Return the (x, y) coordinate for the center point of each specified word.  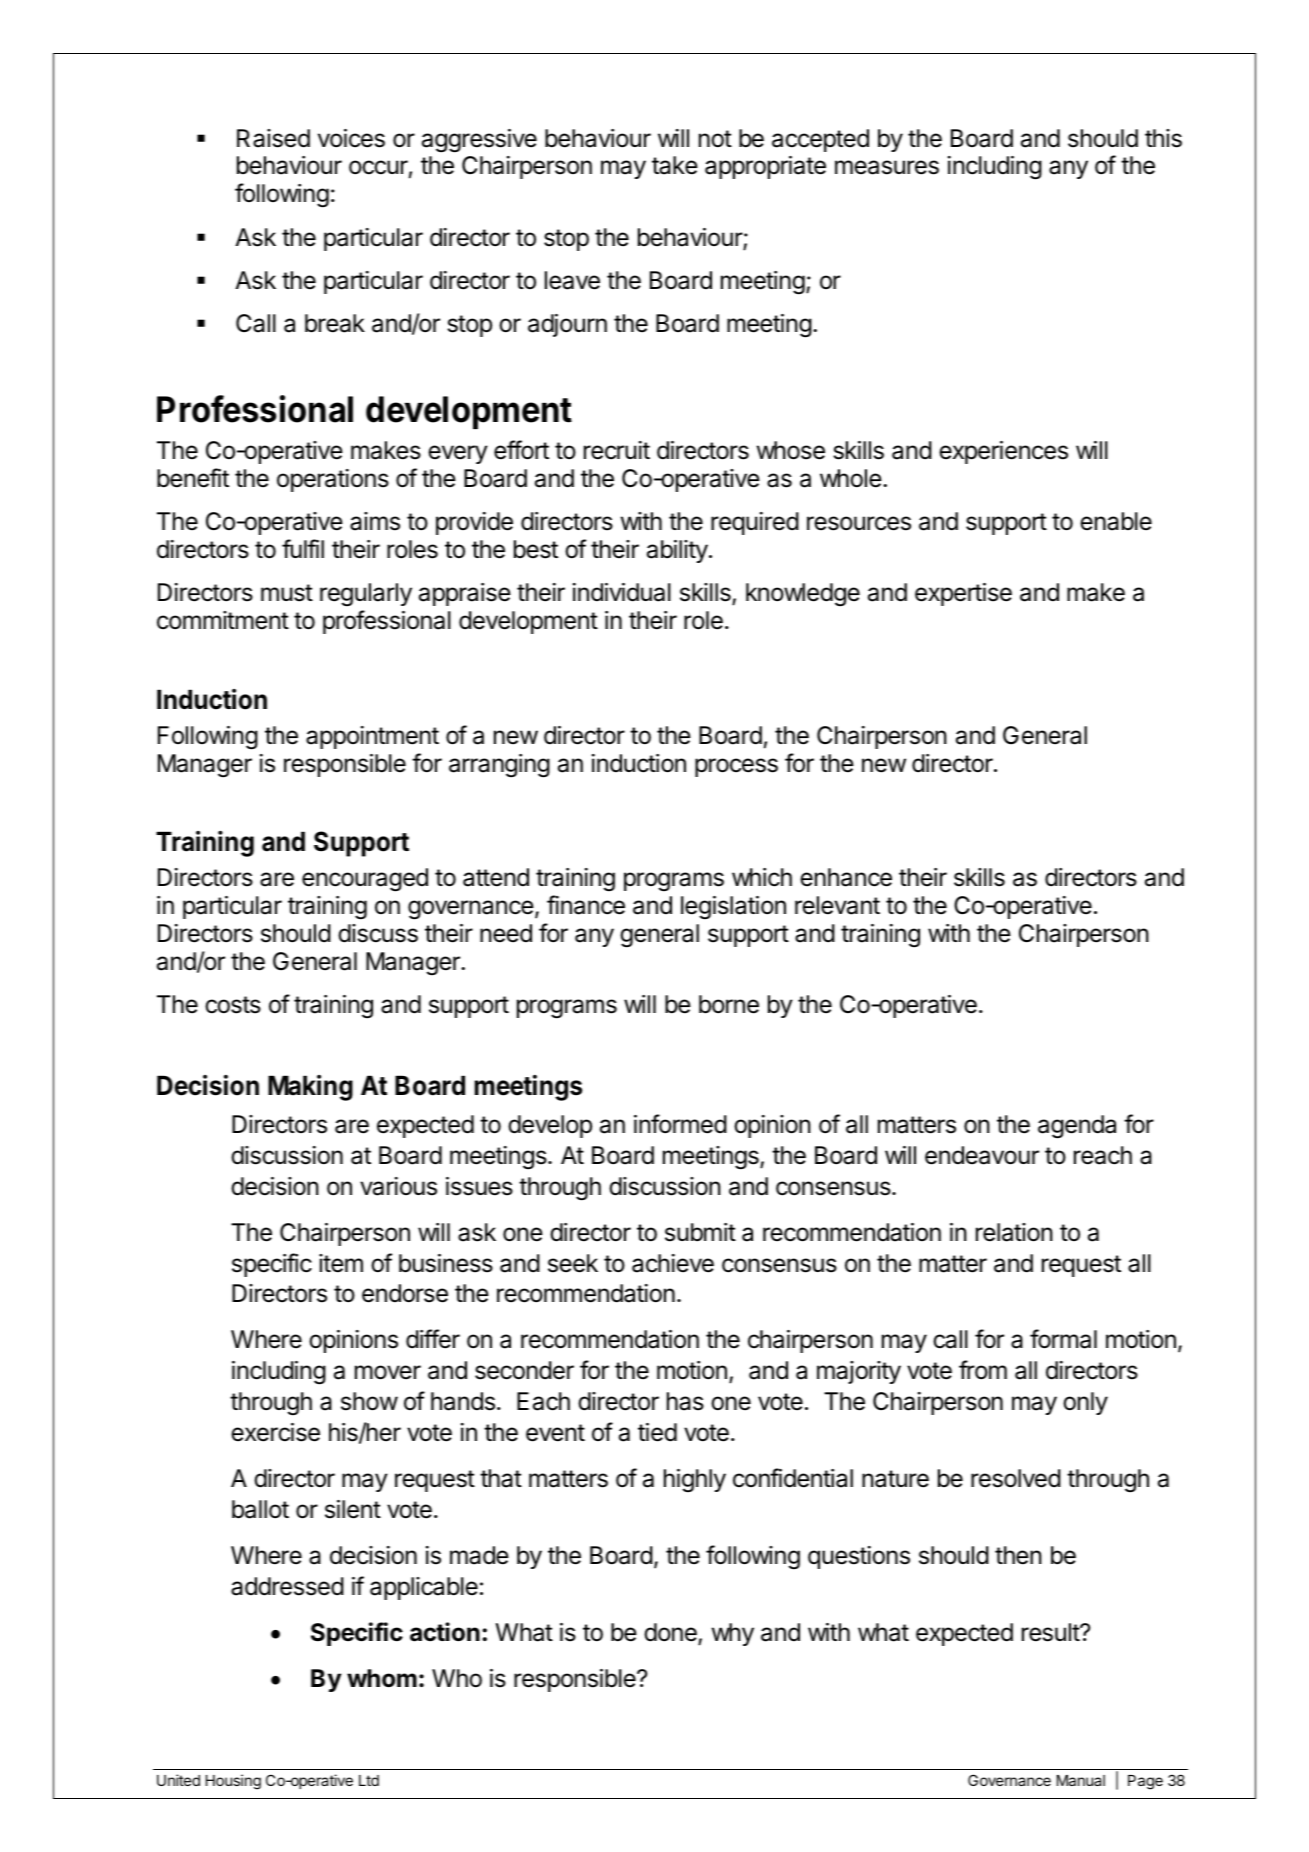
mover (388, 1372)
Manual (1081, 1780)
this (1163, 138)
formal (1063, 1339)
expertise (963, 594)
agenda (1077, 1127)
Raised (273, 138)
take (675, 165)
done (671, 1633)
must (287, 593)
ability (677, 551)
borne (729, 1004)
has (685, 1401)
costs (233, 1005)
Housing (233, 1782)
